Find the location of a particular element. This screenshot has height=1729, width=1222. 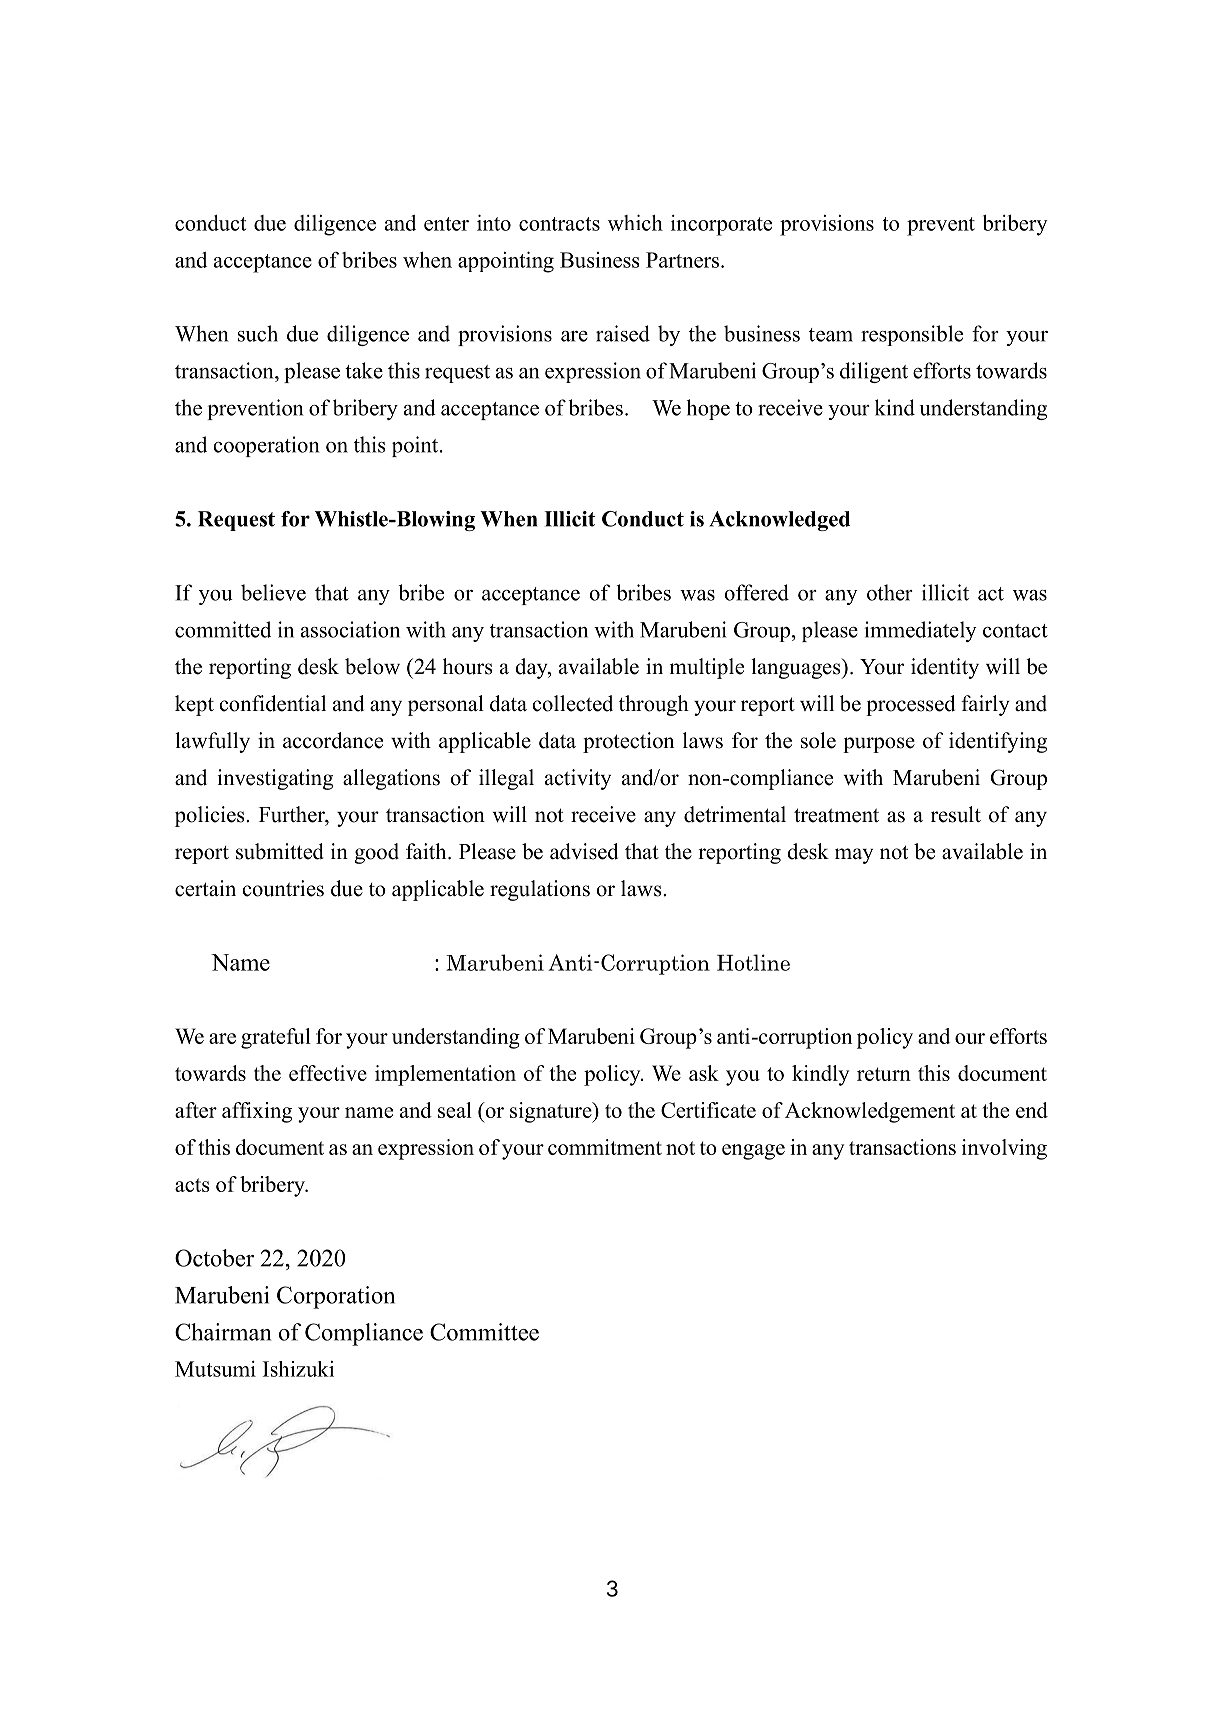

responsible is located at coordinates (912, 335).
